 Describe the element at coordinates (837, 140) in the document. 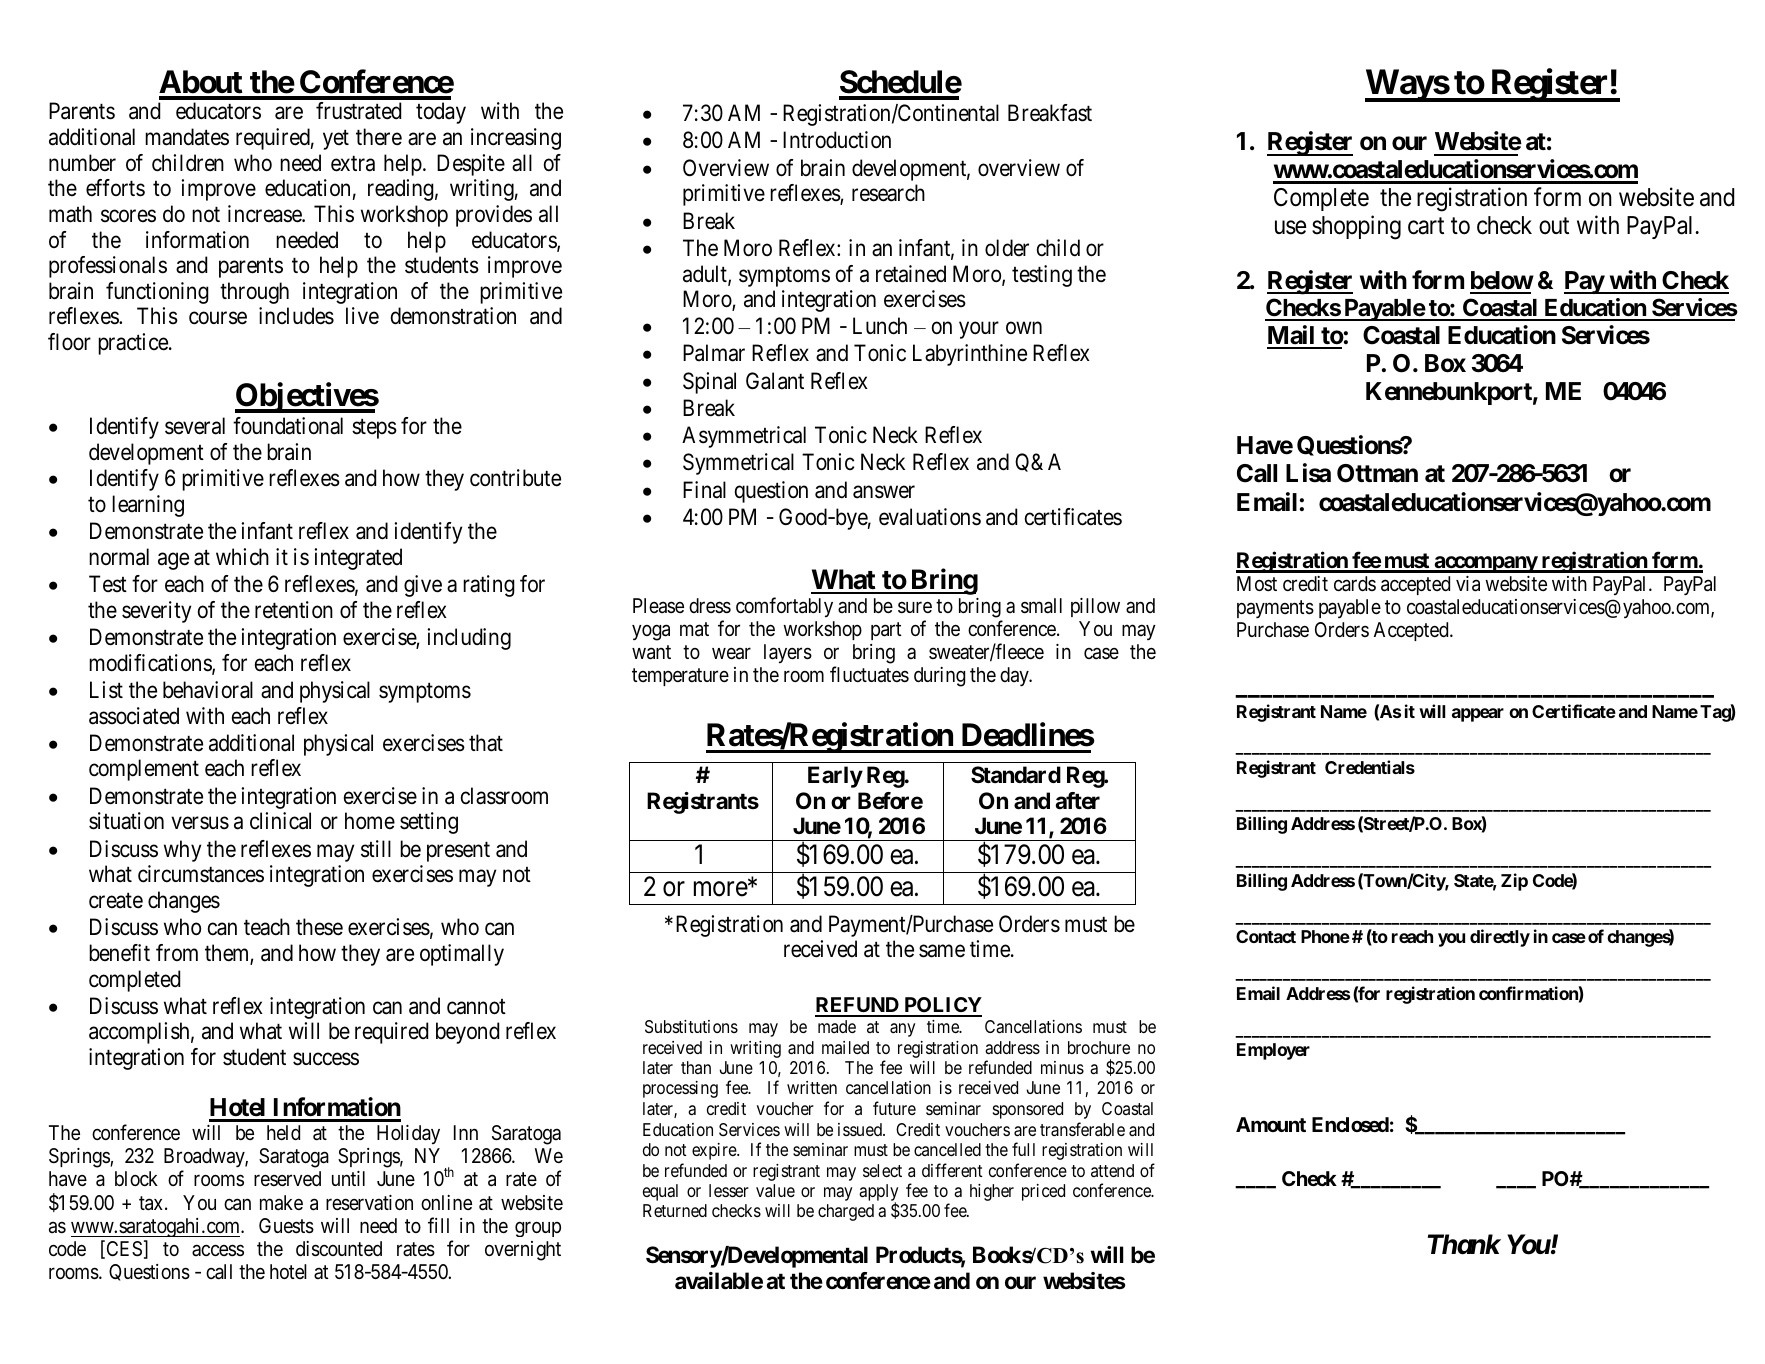

I see `Introduction` at that location.
